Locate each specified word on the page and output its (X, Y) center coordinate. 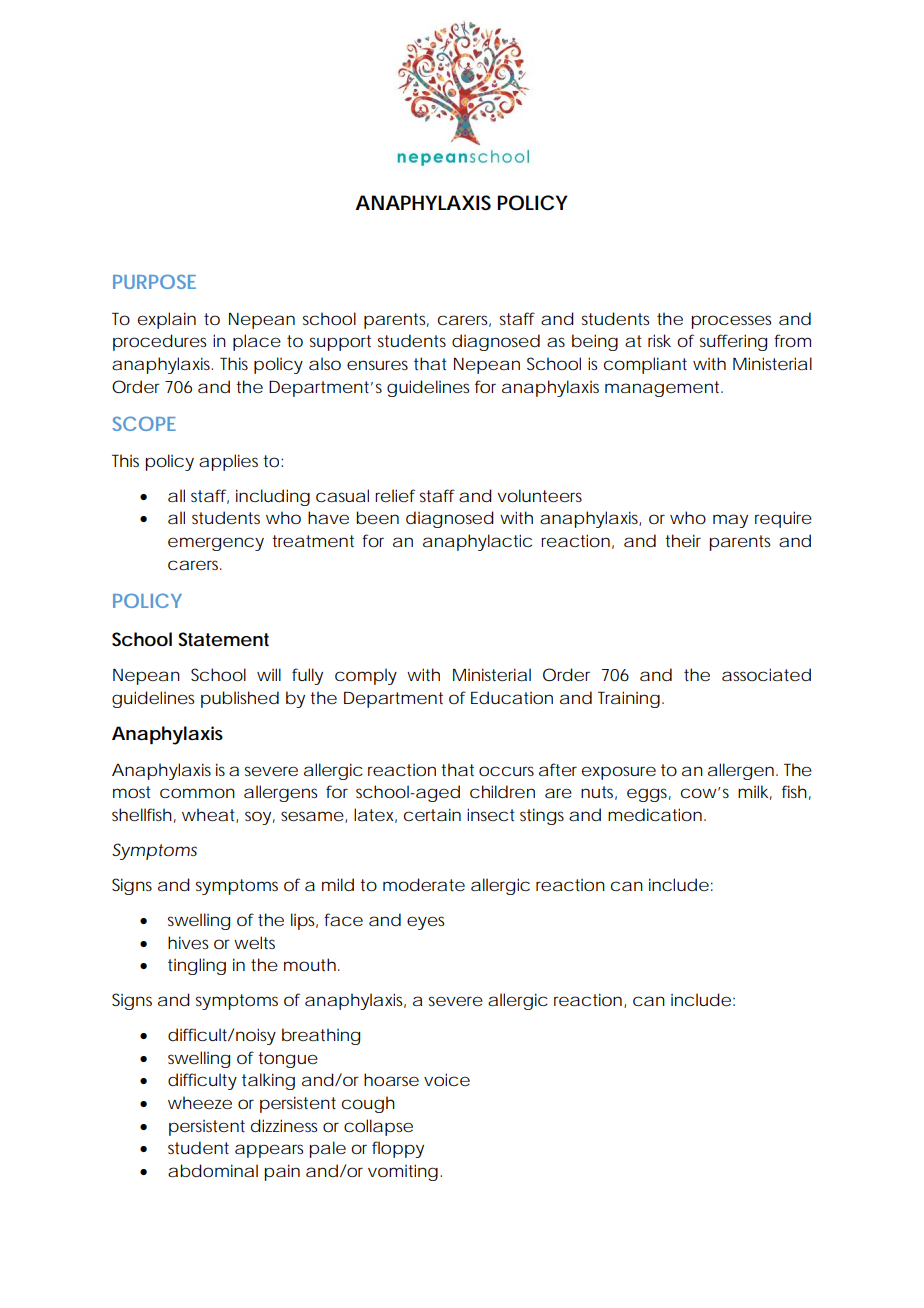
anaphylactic (477, 542)
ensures (377, 365)
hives (188, 942)
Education (512, 697)
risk (659, 340)
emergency (216, 544)
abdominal (213, 1170)
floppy (398, 1149)
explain (167, 320)
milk (753, 791)
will (269, 674)
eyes (425, 923)
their (683, 540)
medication (655, 814)
